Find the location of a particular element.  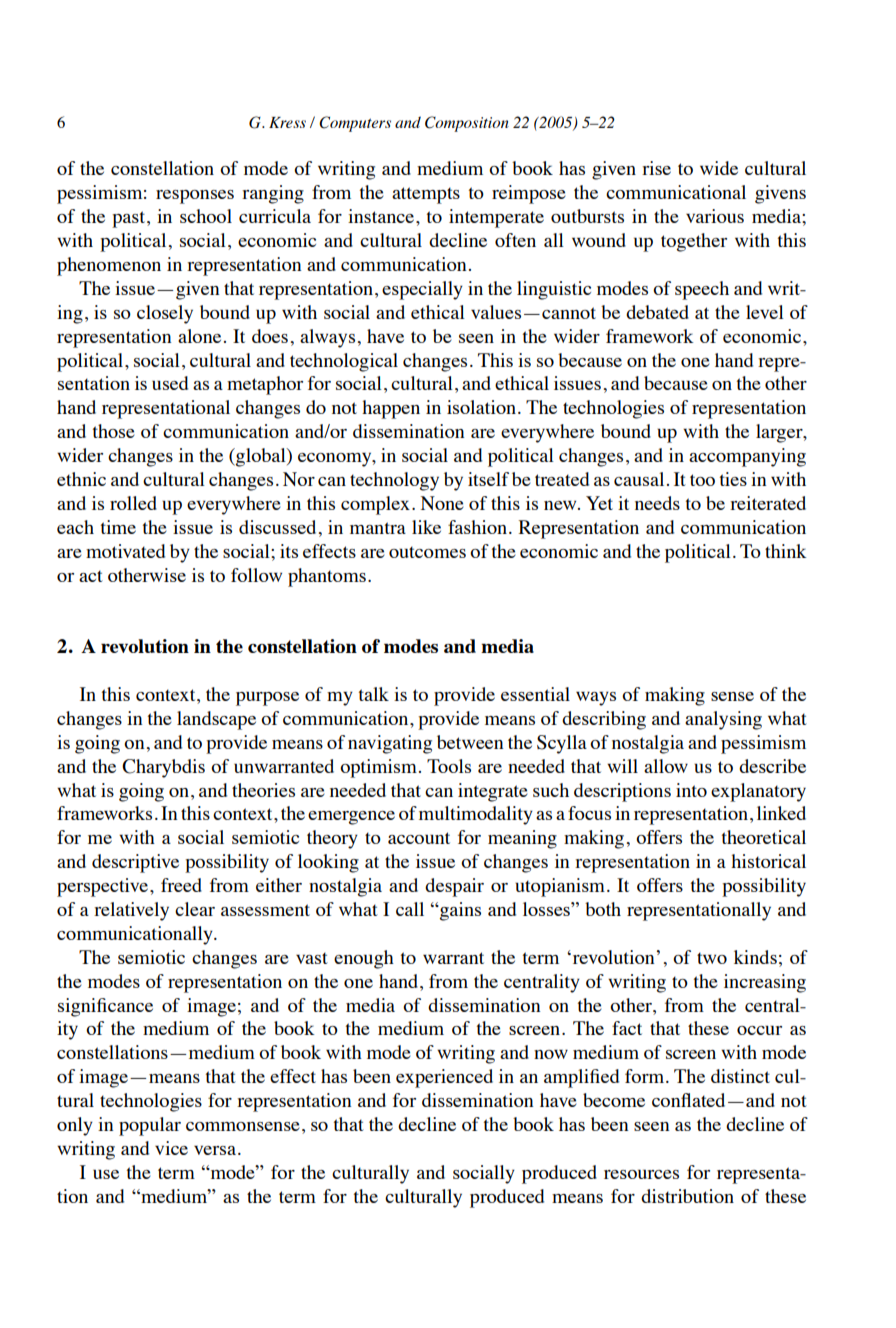

vice is located at coordinates (171, 1148).
